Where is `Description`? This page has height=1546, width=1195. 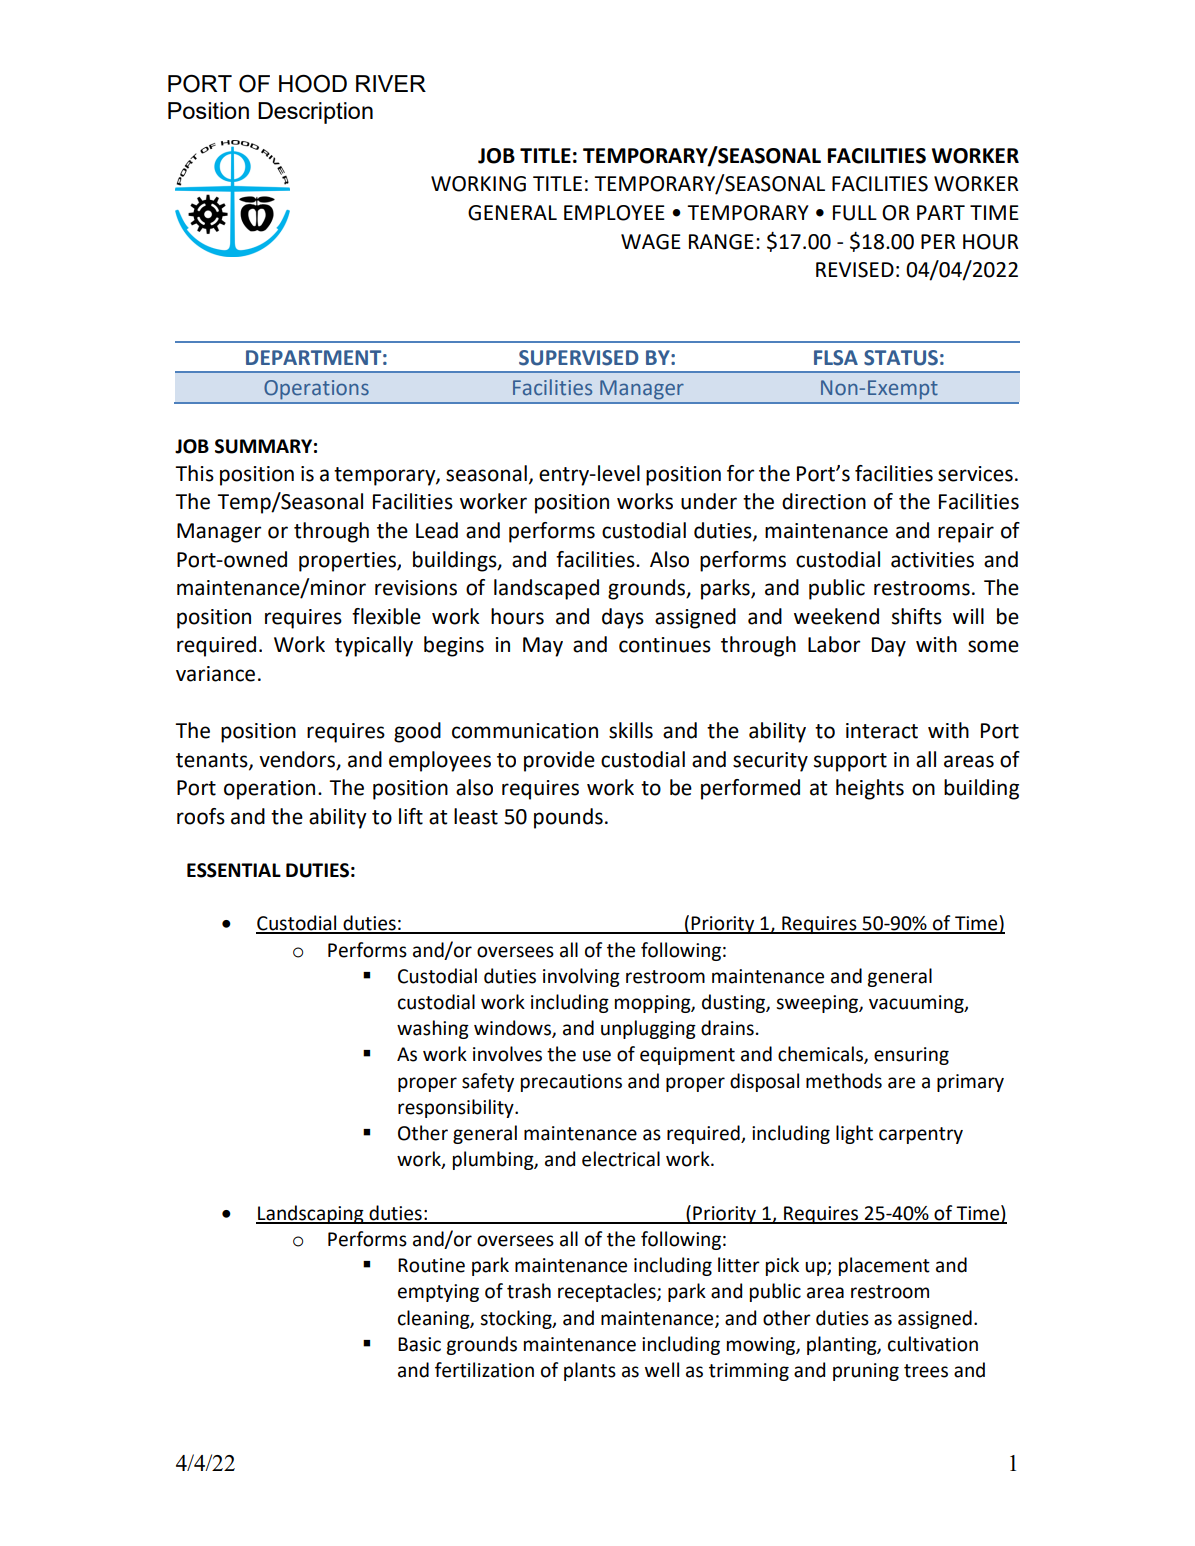 Description is located at coordinates (315, 113).
